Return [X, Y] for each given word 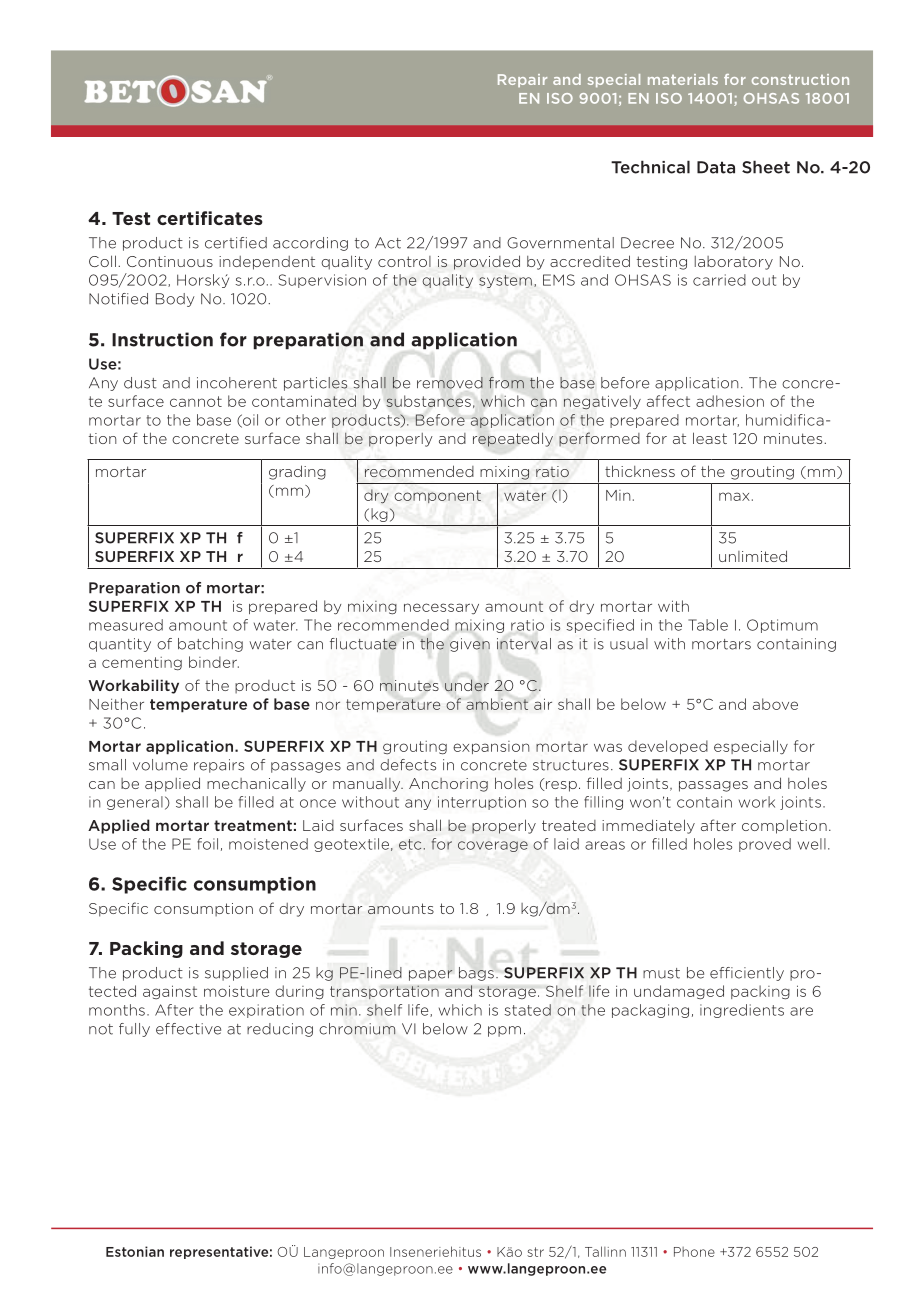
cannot [196, 401]
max [734, 496]
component [437, 496]
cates [238, 218]
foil [207, 844]
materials [683, 79]
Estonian [135, 1251]
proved [765, 845]
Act [388, 243]
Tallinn [605, 1251]
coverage [493, 846]
